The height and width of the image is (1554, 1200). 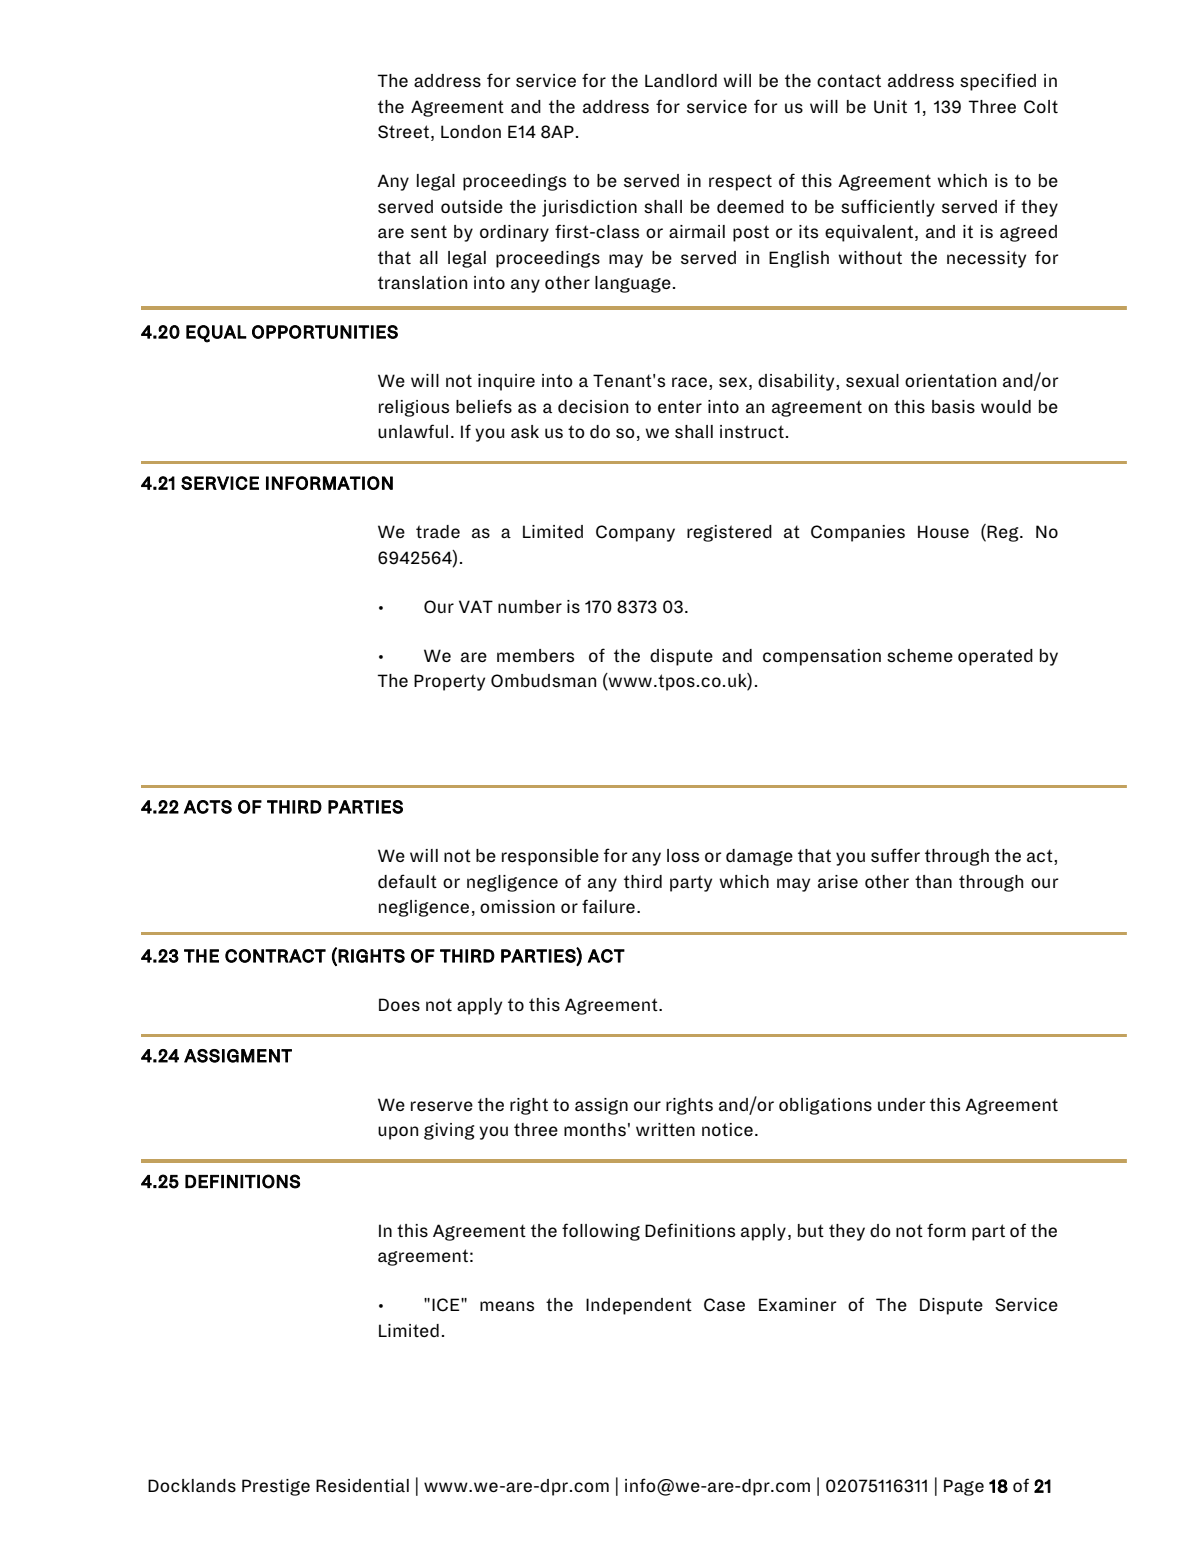 I want to click on Company, so click(x=635, y=533).
